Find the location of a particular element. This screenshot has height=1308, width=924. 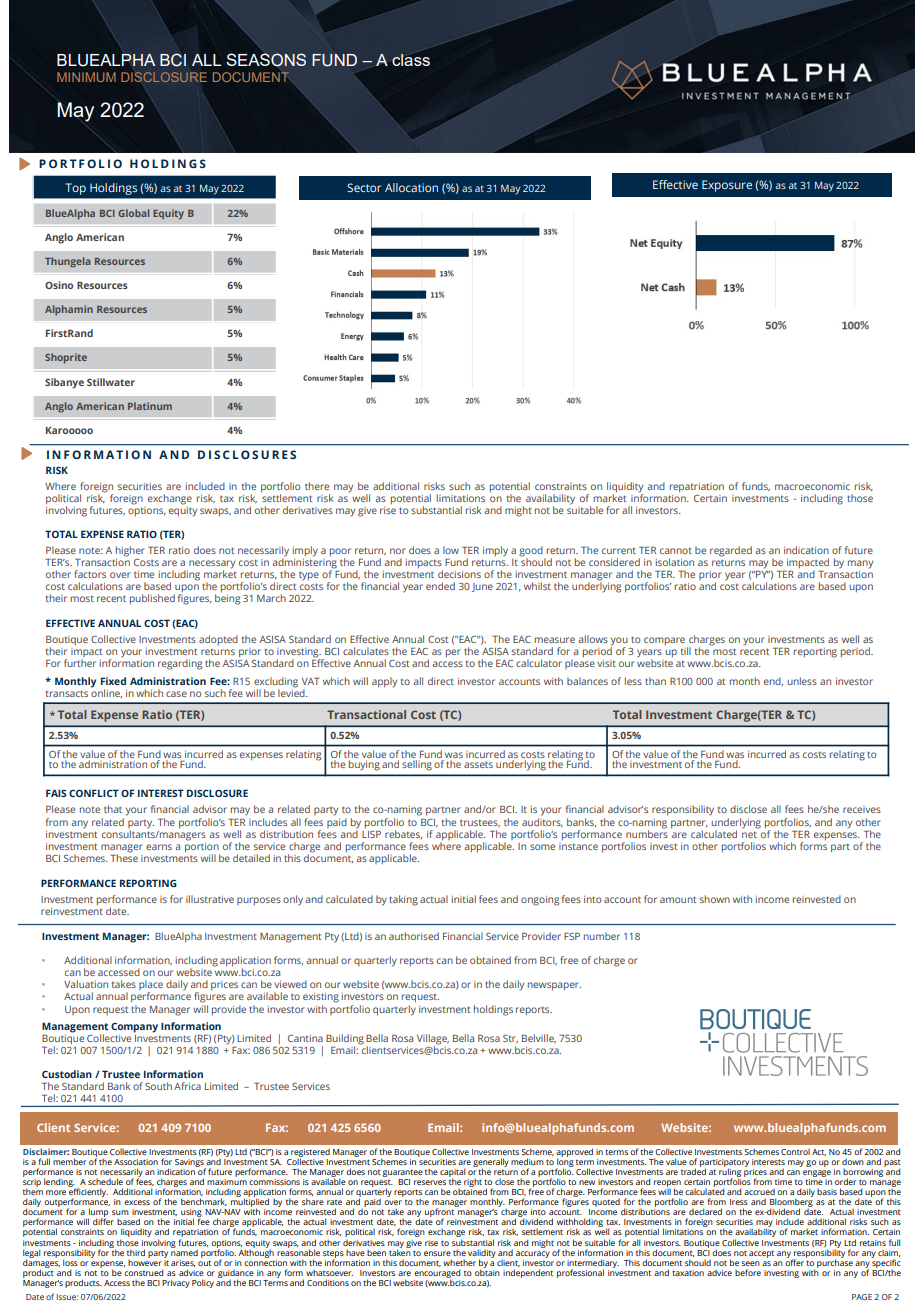

that is located at coordinates (113, 809).
